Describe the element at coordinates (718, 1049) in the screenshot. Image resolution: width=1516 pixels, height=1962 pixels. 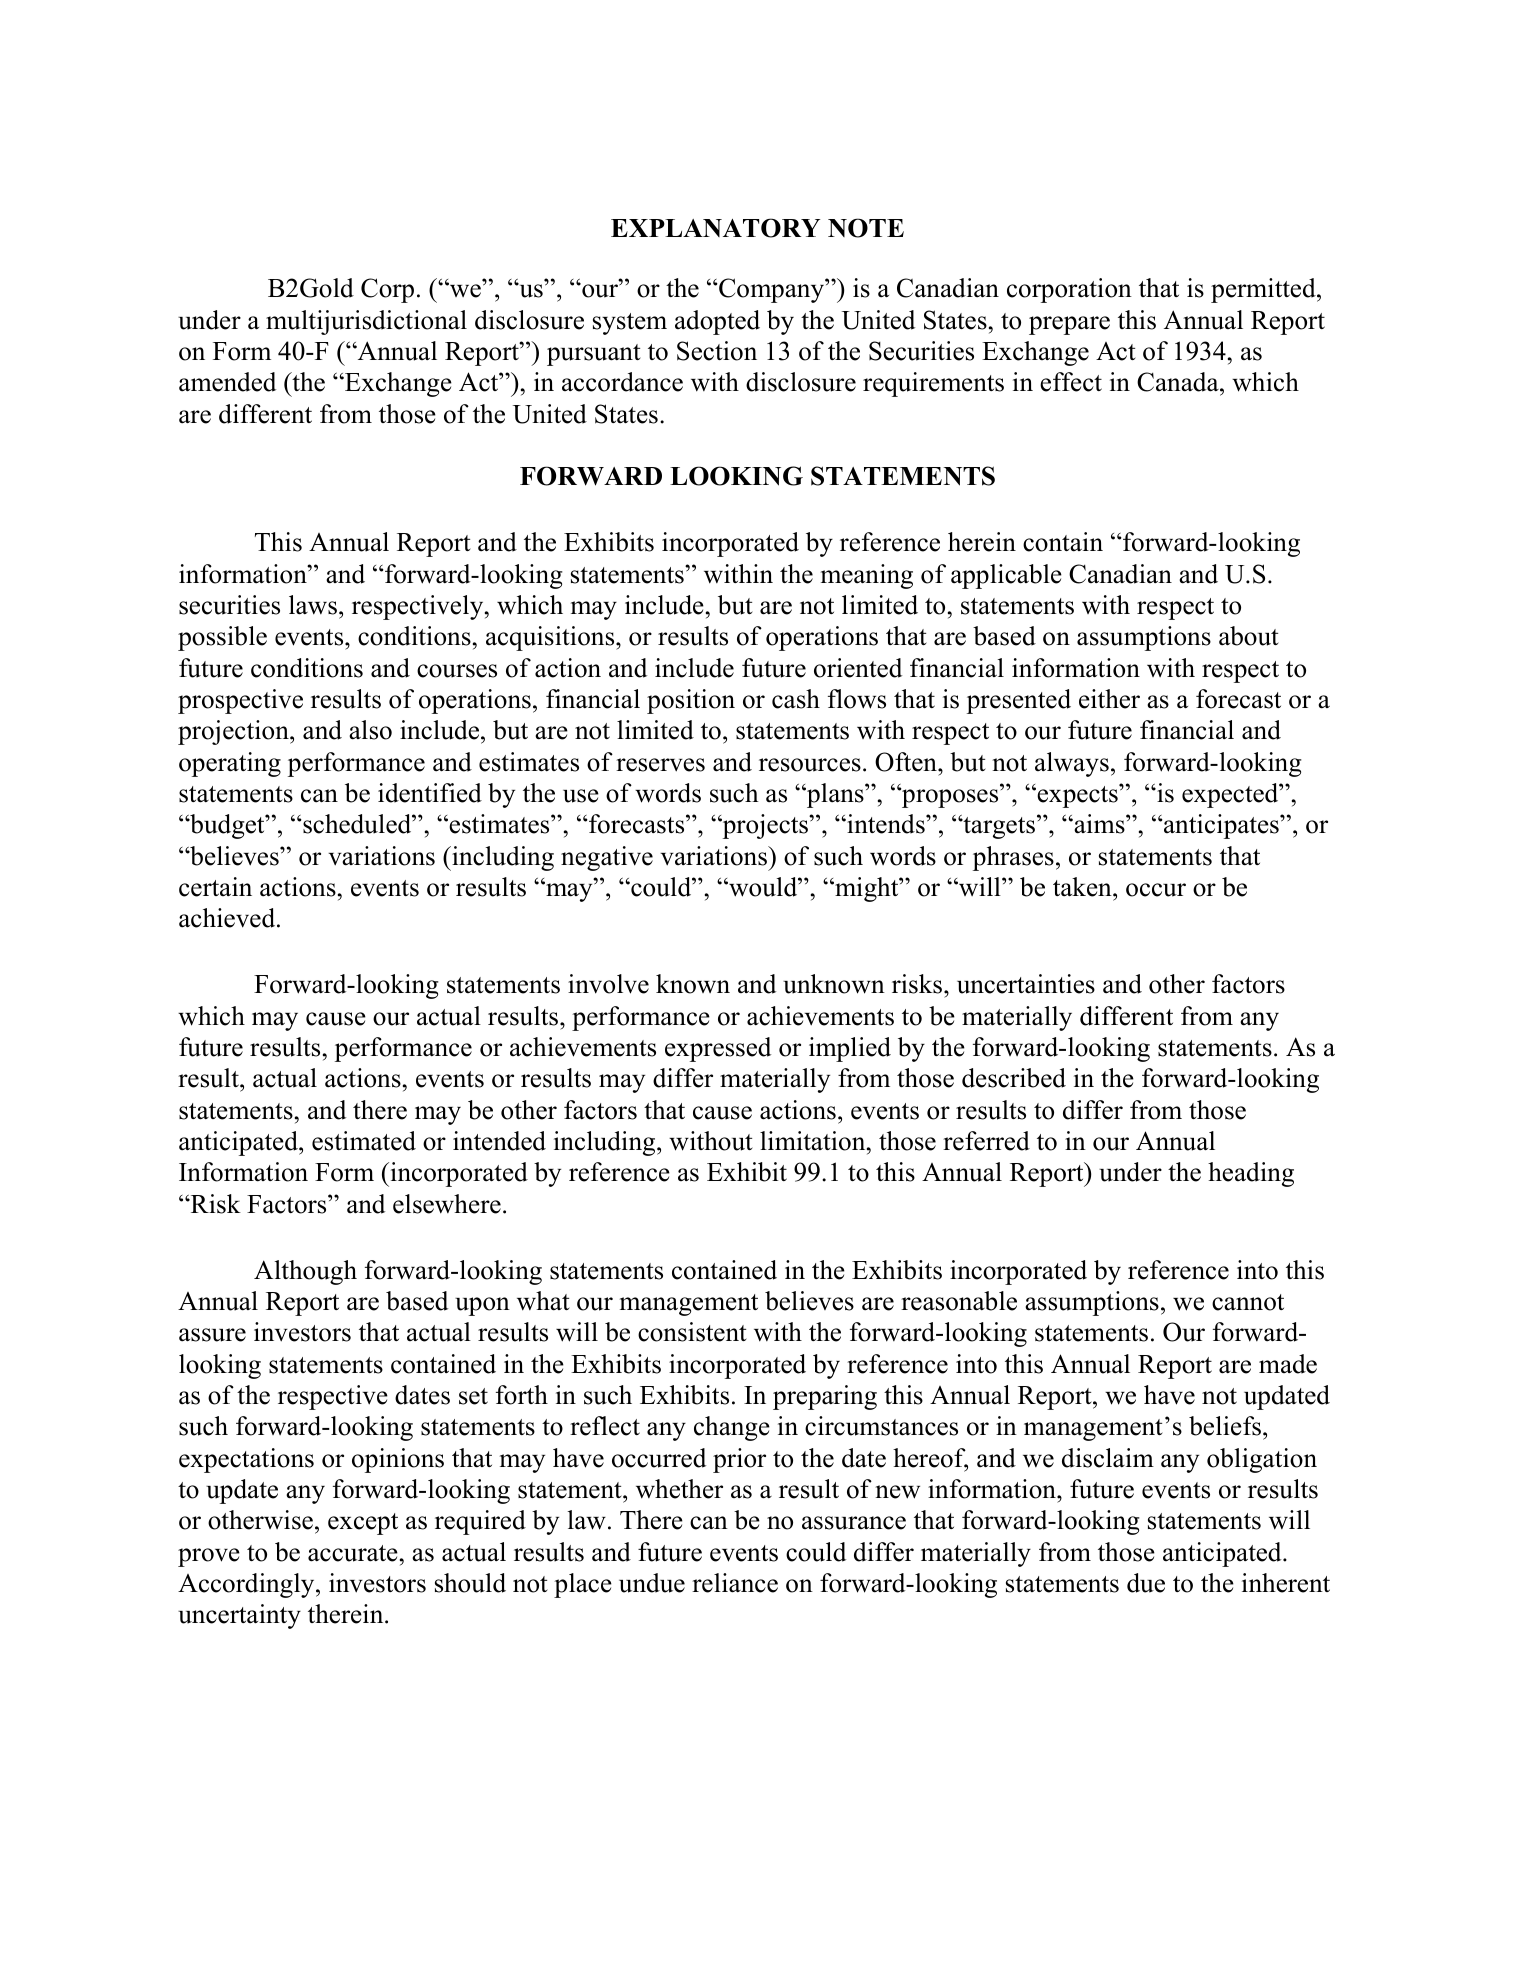
I see `expressed` at that location.
